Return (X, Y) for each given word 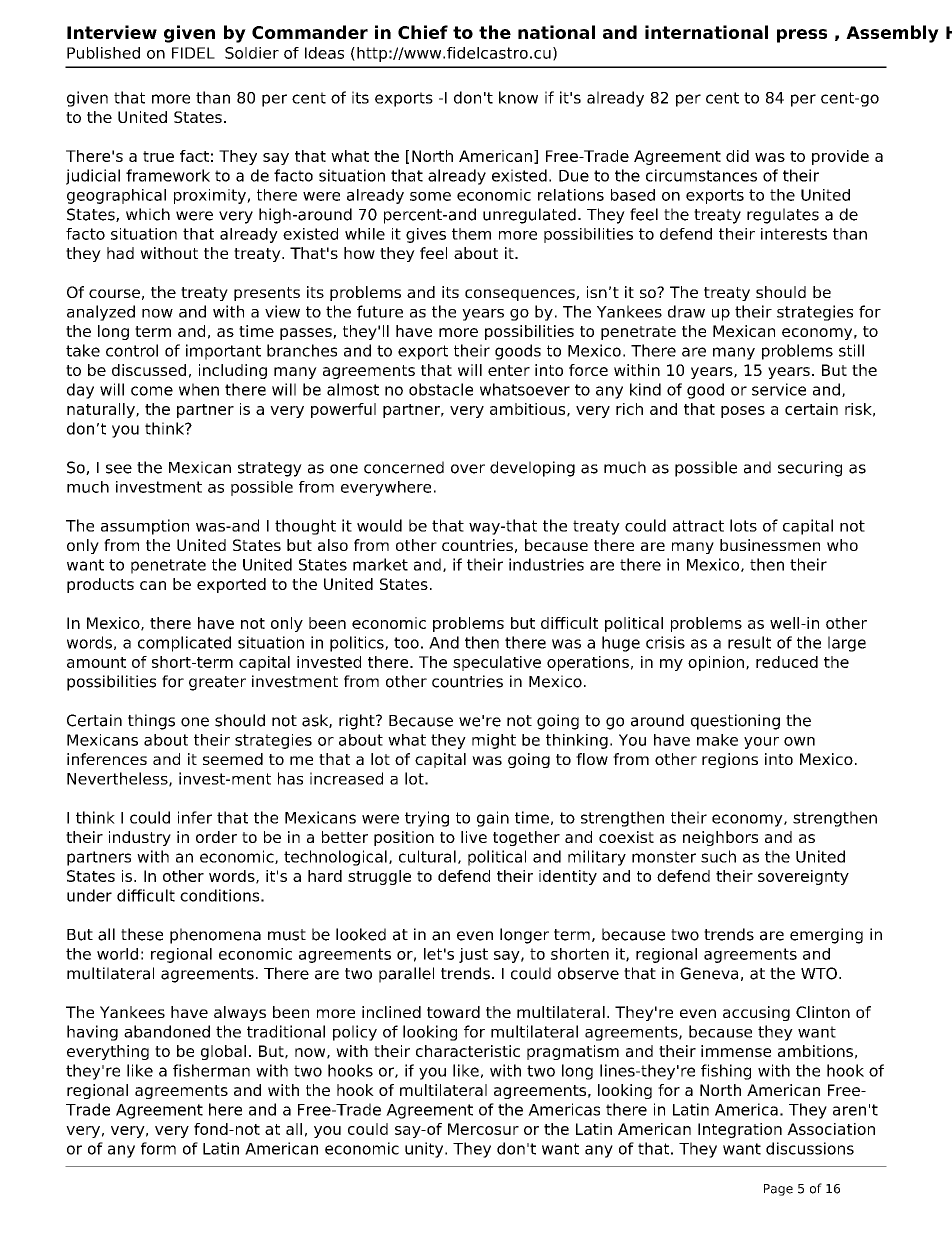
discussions (810, 1148)
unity (425, 1150)
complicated (184, 644)
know (518, 97)
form (158, 1148)
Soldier (252, 53)
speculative (497, 663)
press (802, 36)
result (749, 642)
